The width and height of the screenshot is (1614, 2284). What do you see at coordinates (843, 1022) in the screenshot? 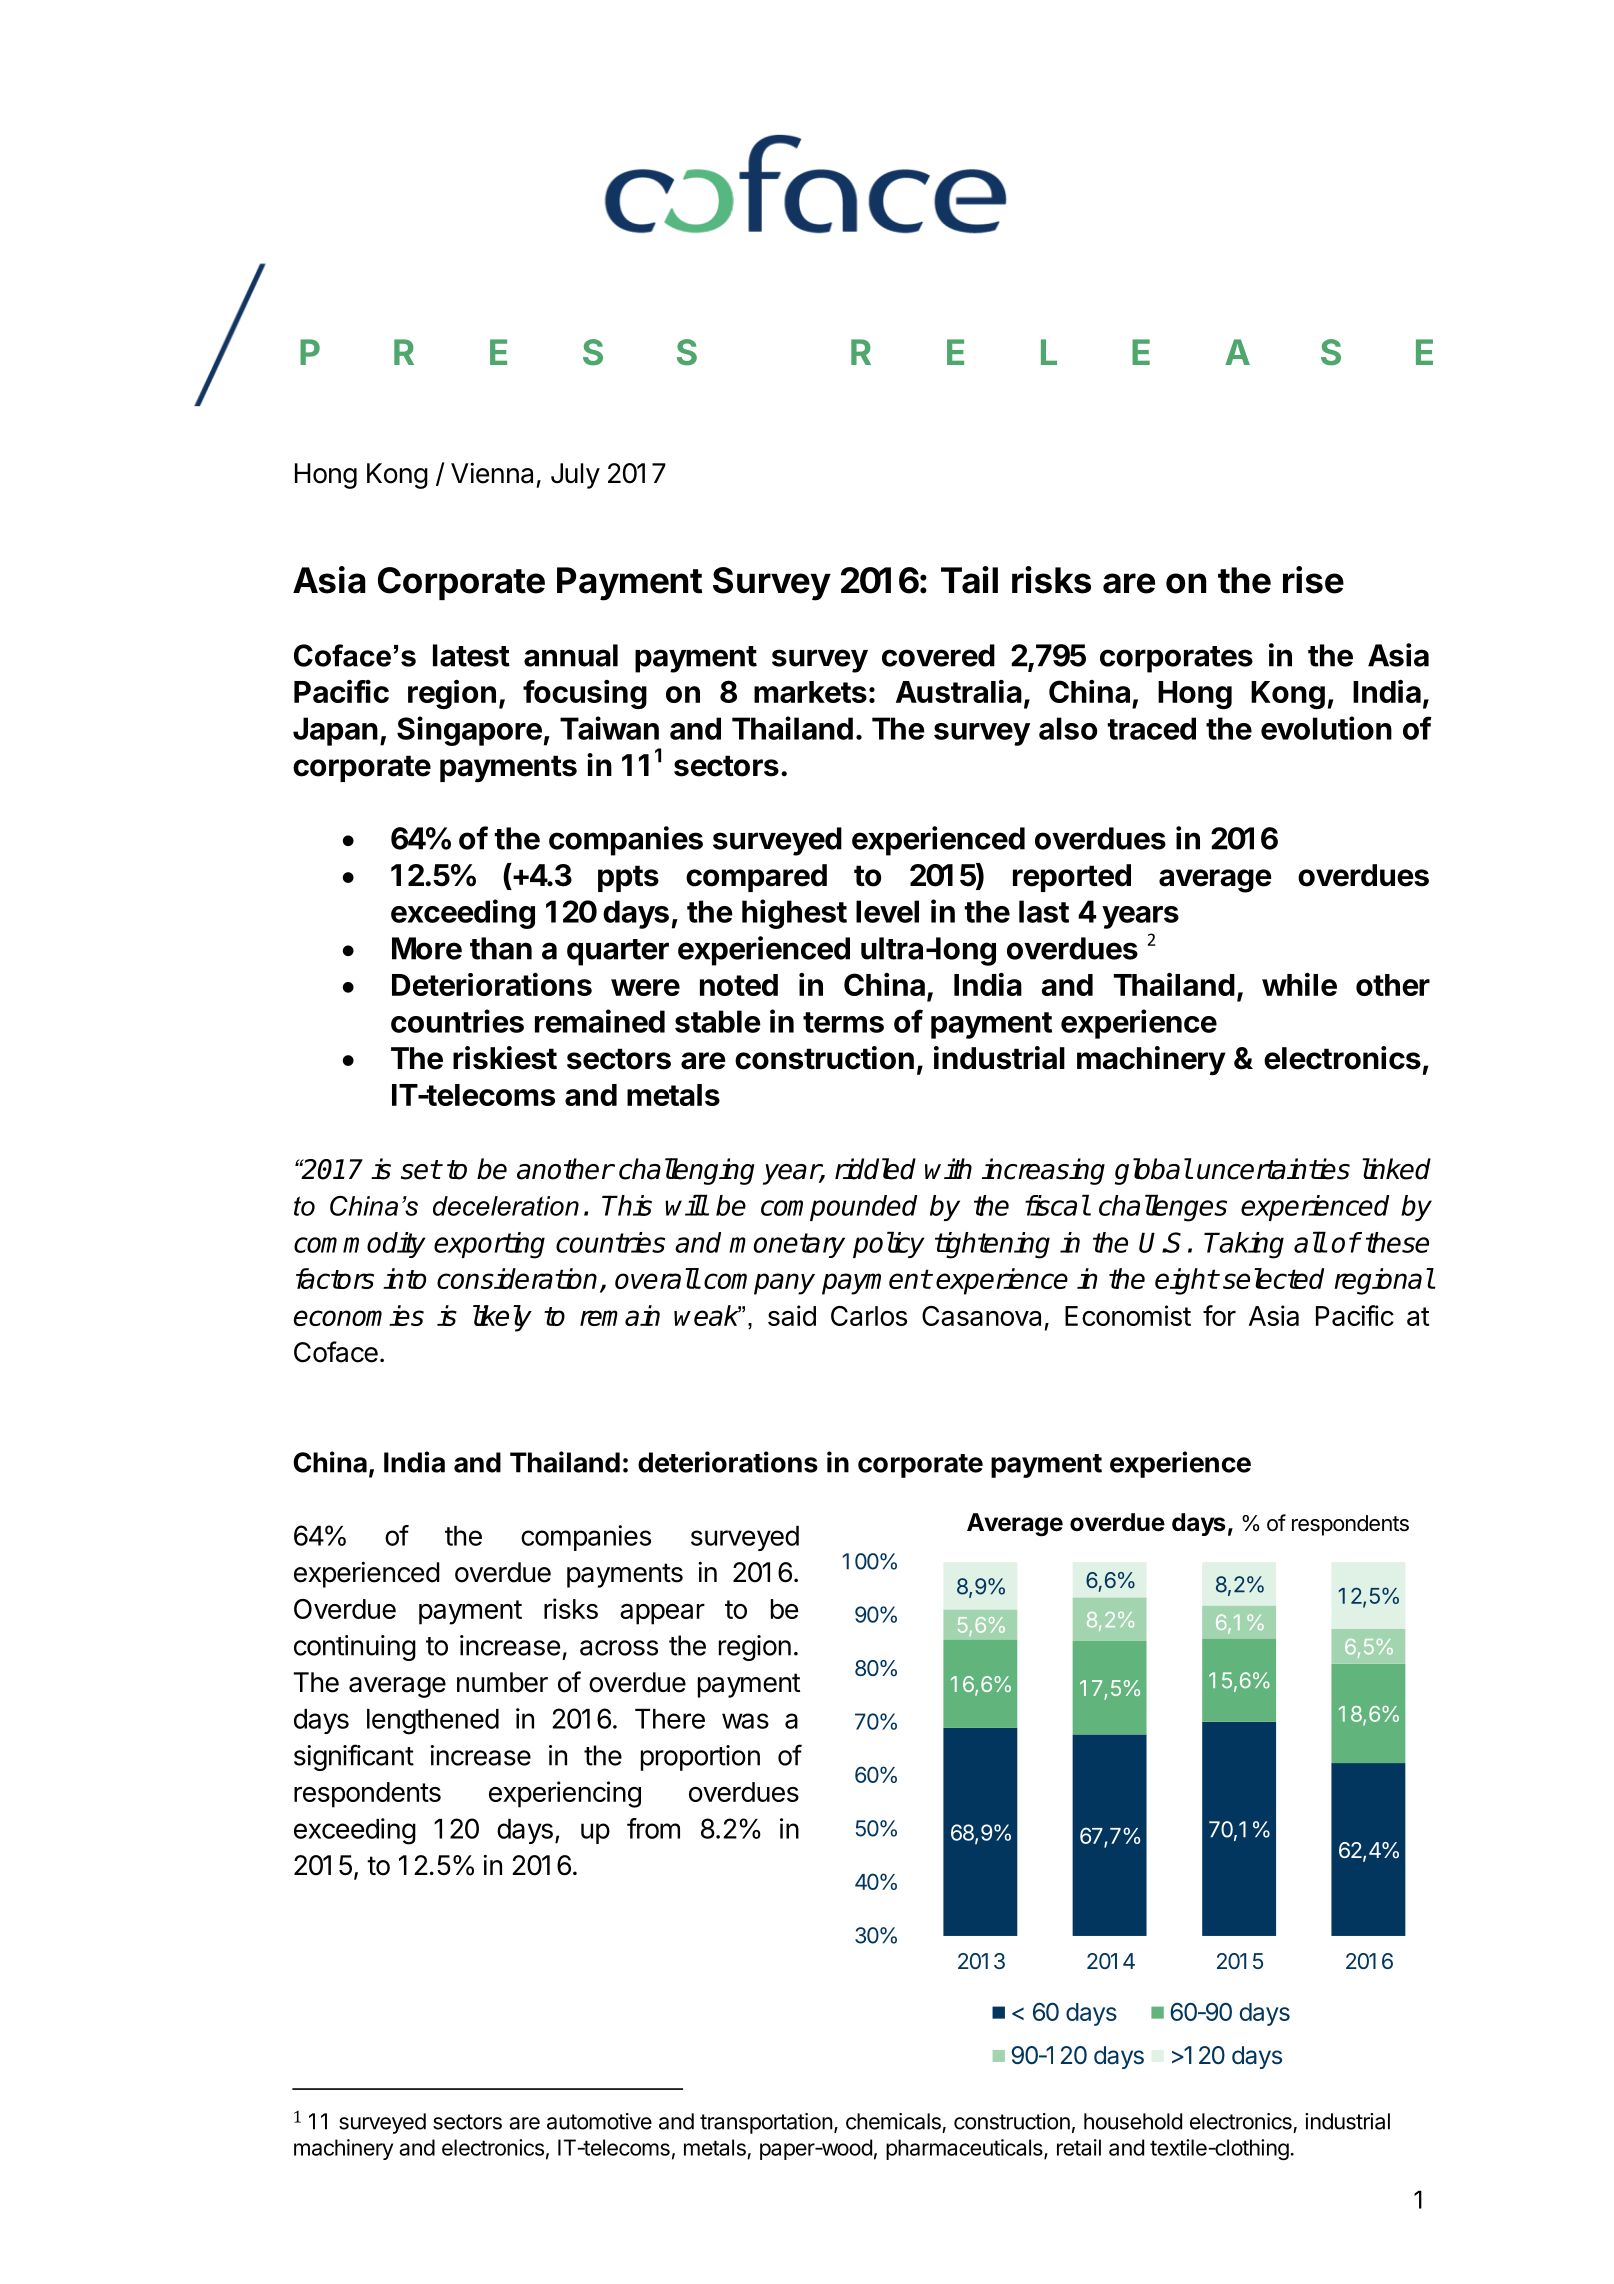
I see `terms` at bounding box center [843, 1022].
